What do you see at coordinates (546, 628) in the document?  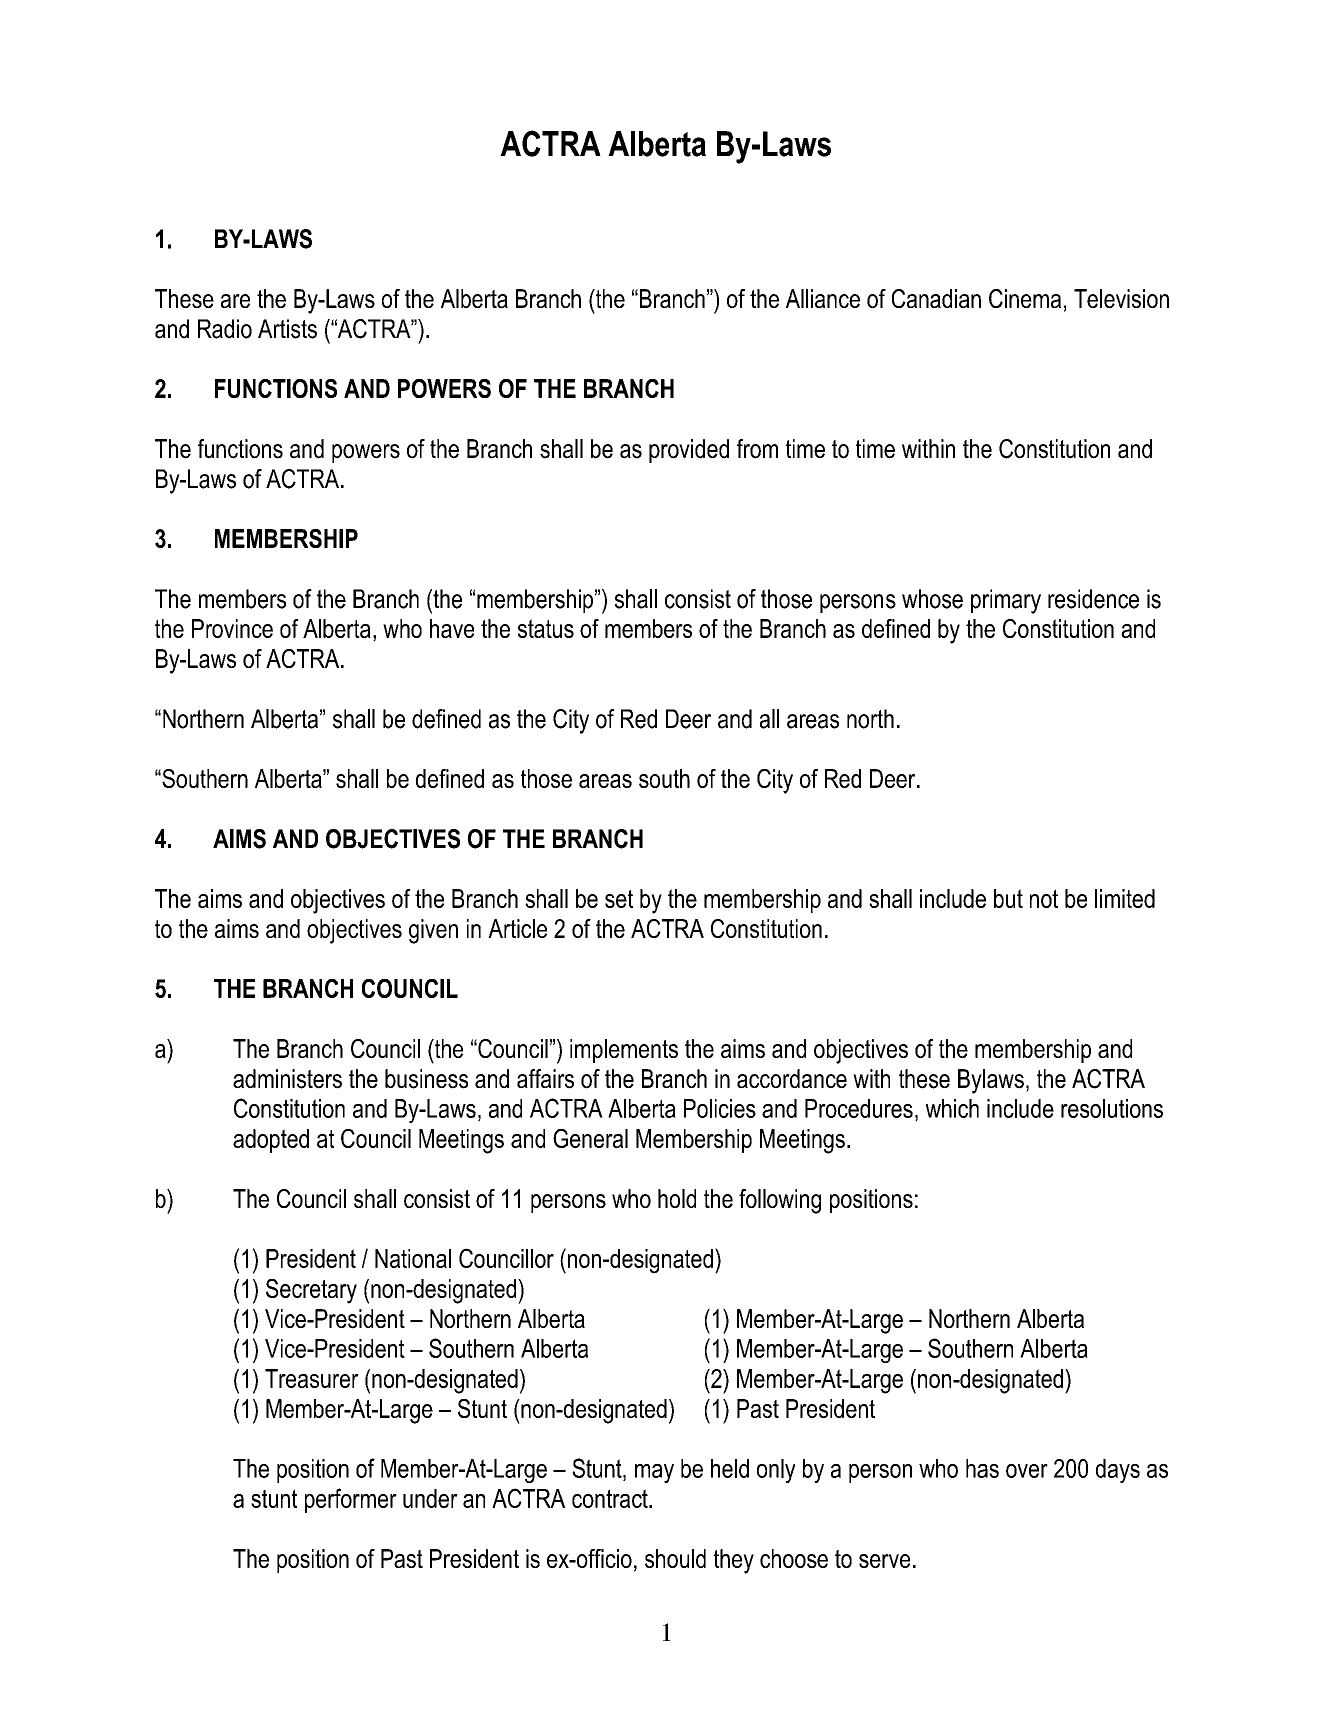 I see `status` at bounding box center [546, 628].
